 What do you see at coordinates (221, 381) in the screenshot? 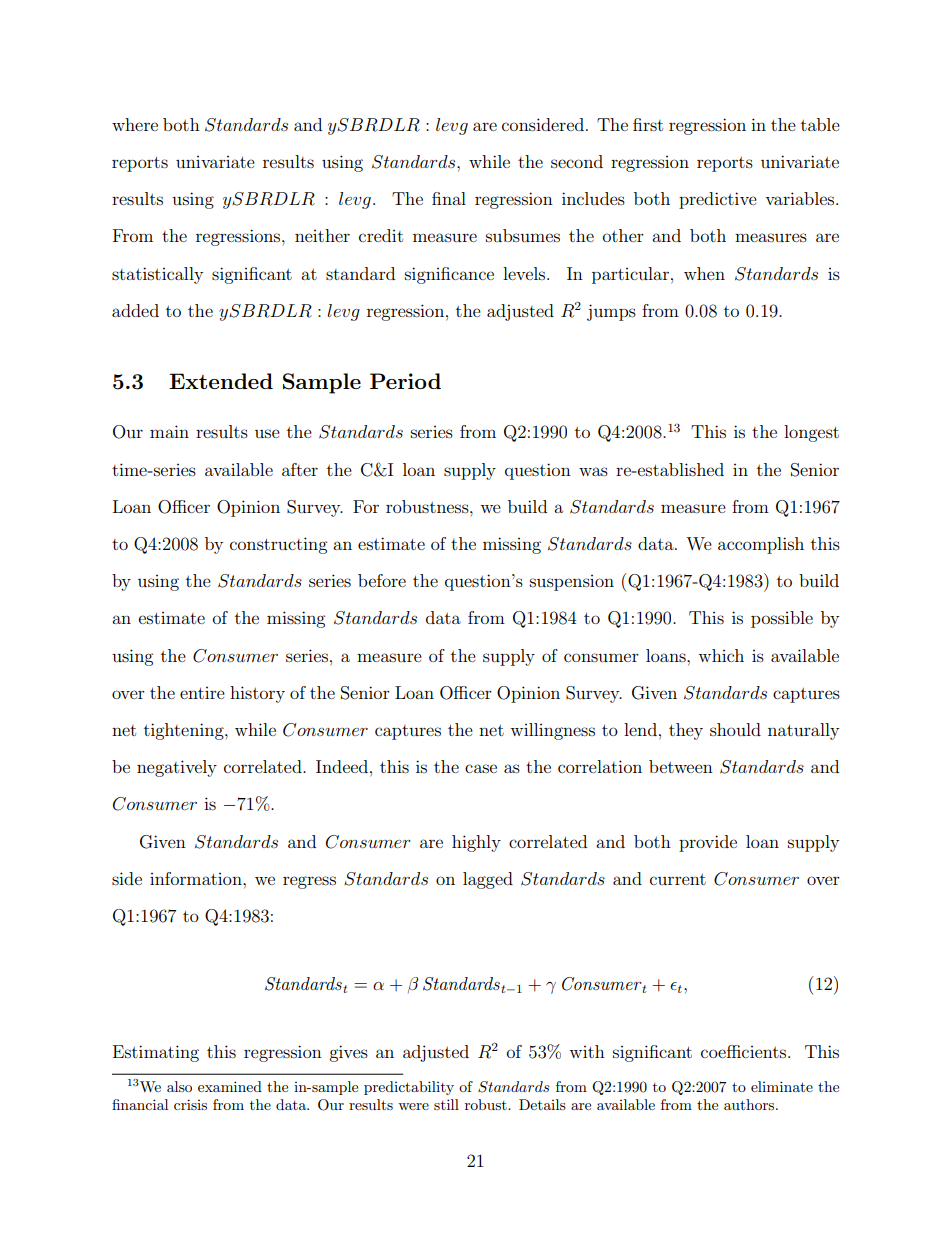
I see `Extended` at bounding box center [221, 381].
